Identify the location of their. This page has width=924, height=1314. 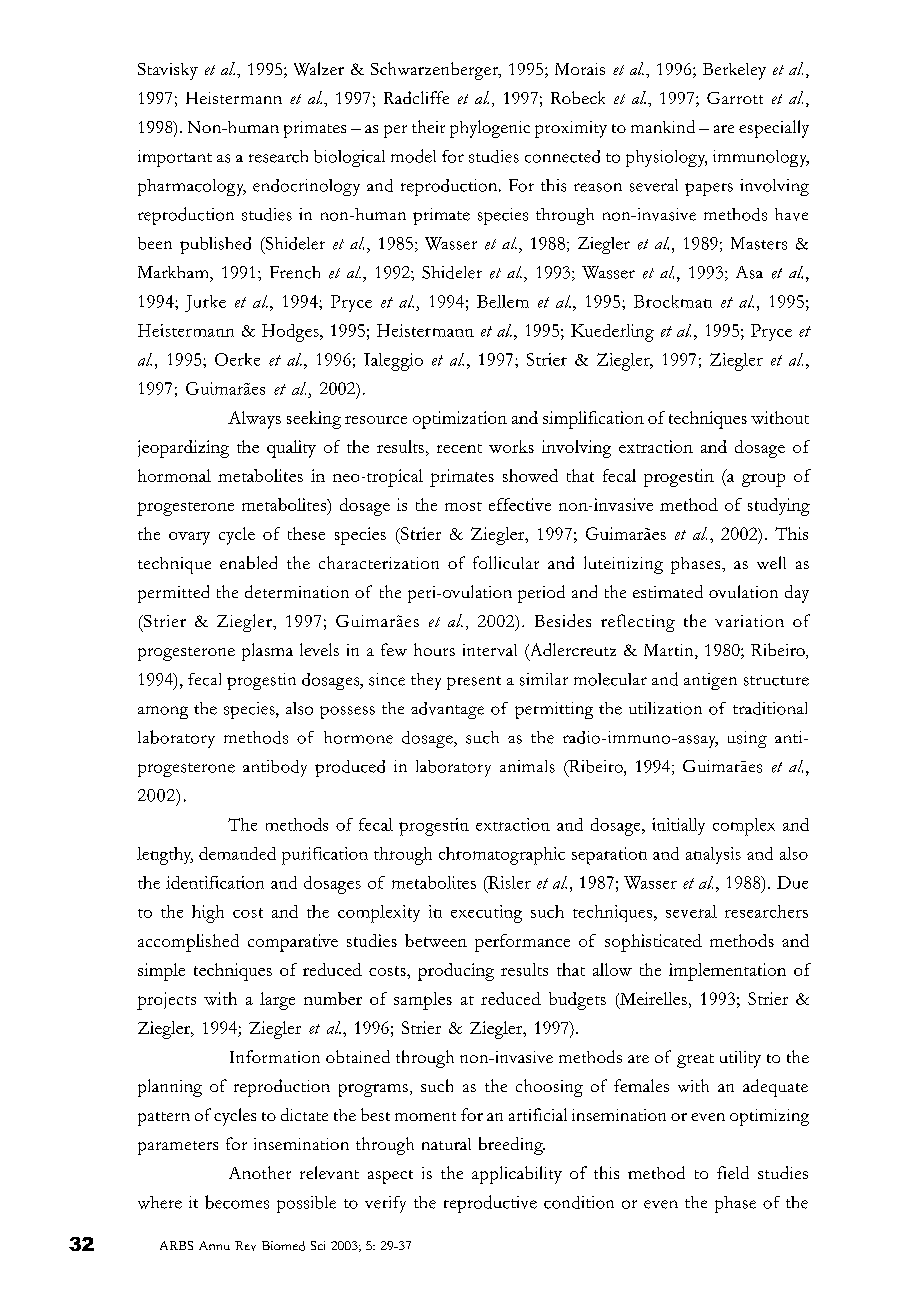
(428, 126).
